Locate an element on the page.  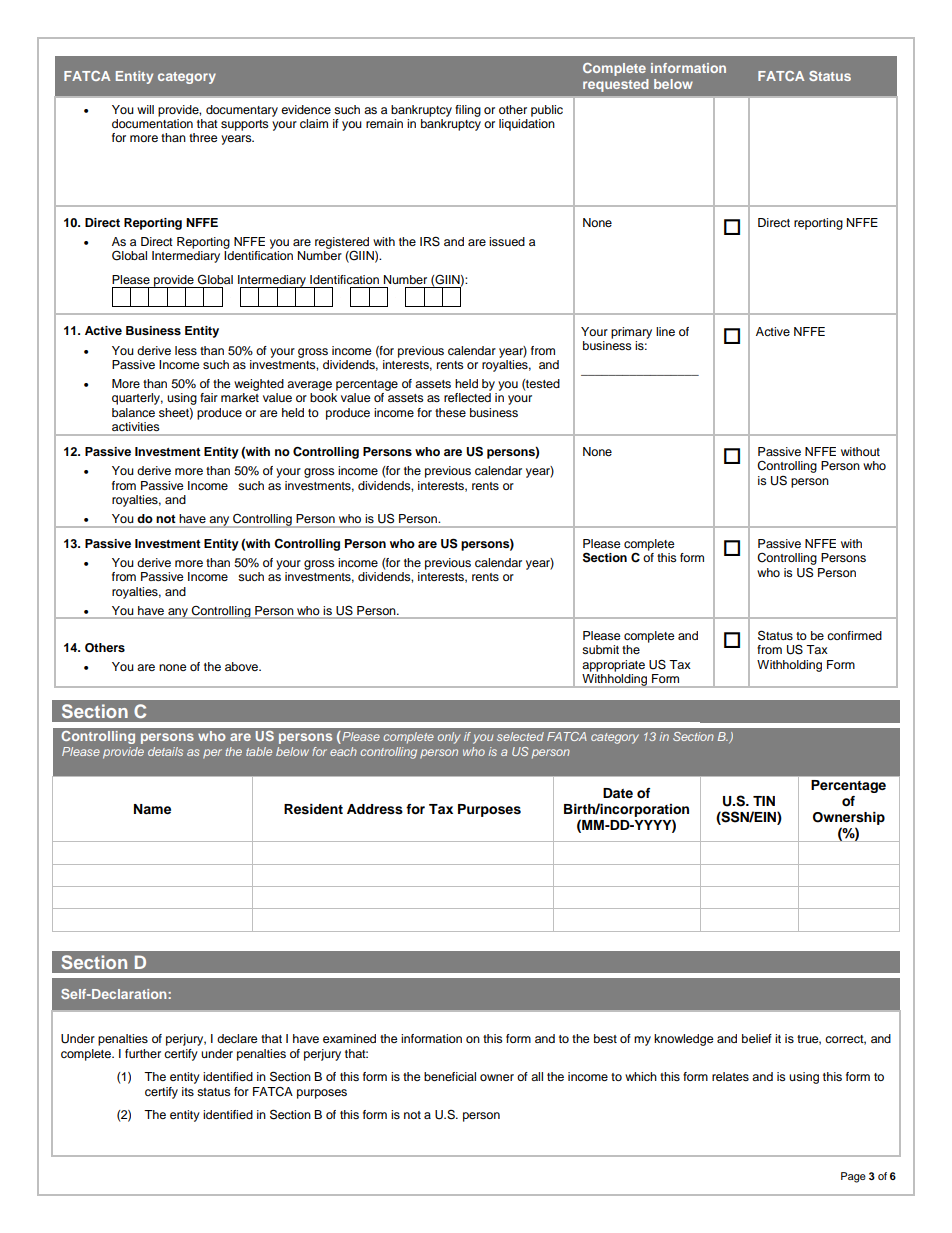
requested is located at coordinates (616, 85).
